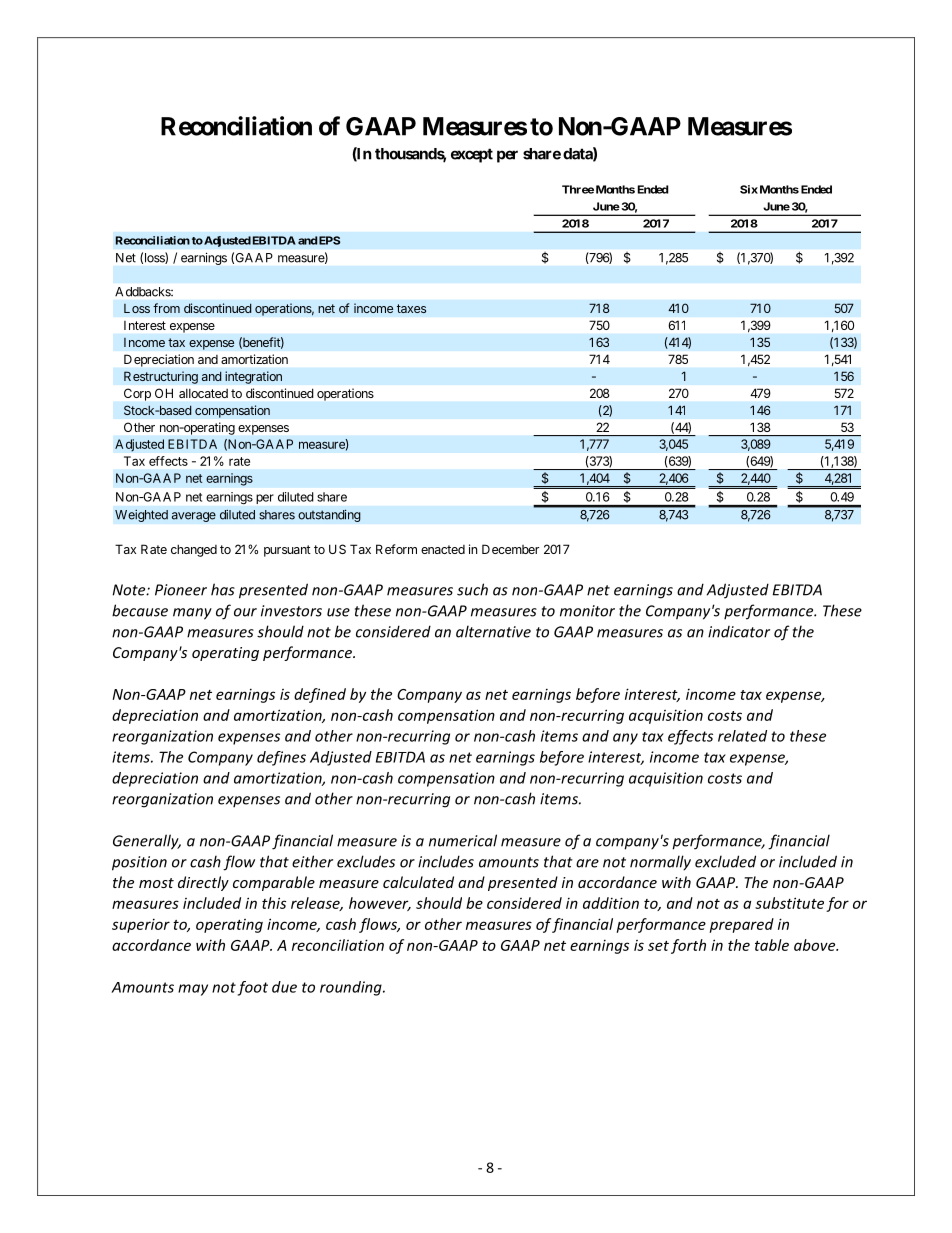 The image size is (952, 1233). What do you see at coordinates (493, 631) in the page?
I see `alternative` at bounding box center [493, 631].
